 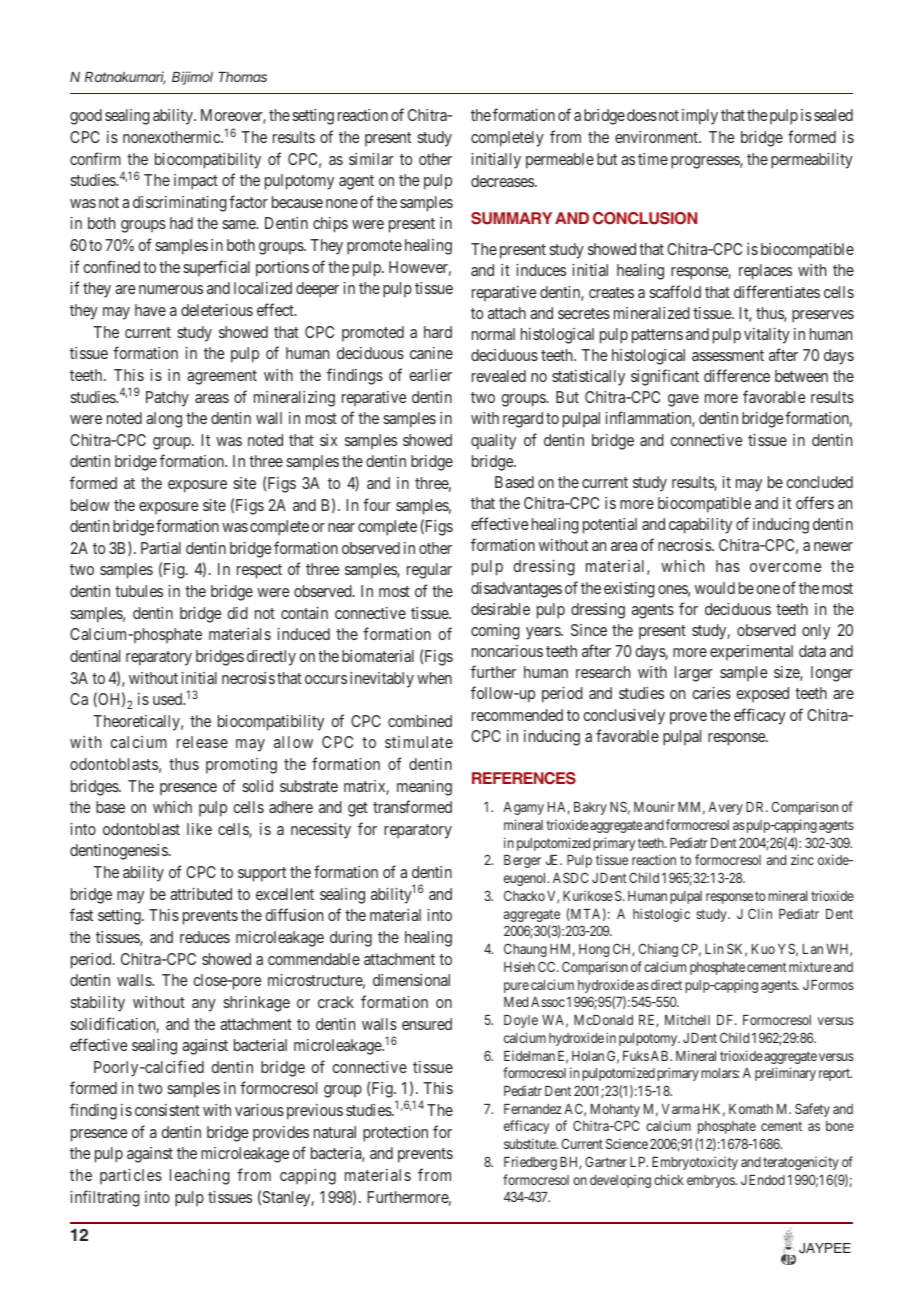 What do you see at coordinates (728, 355) in the document?
I see `assessment` at bounding box center [728, 355].
